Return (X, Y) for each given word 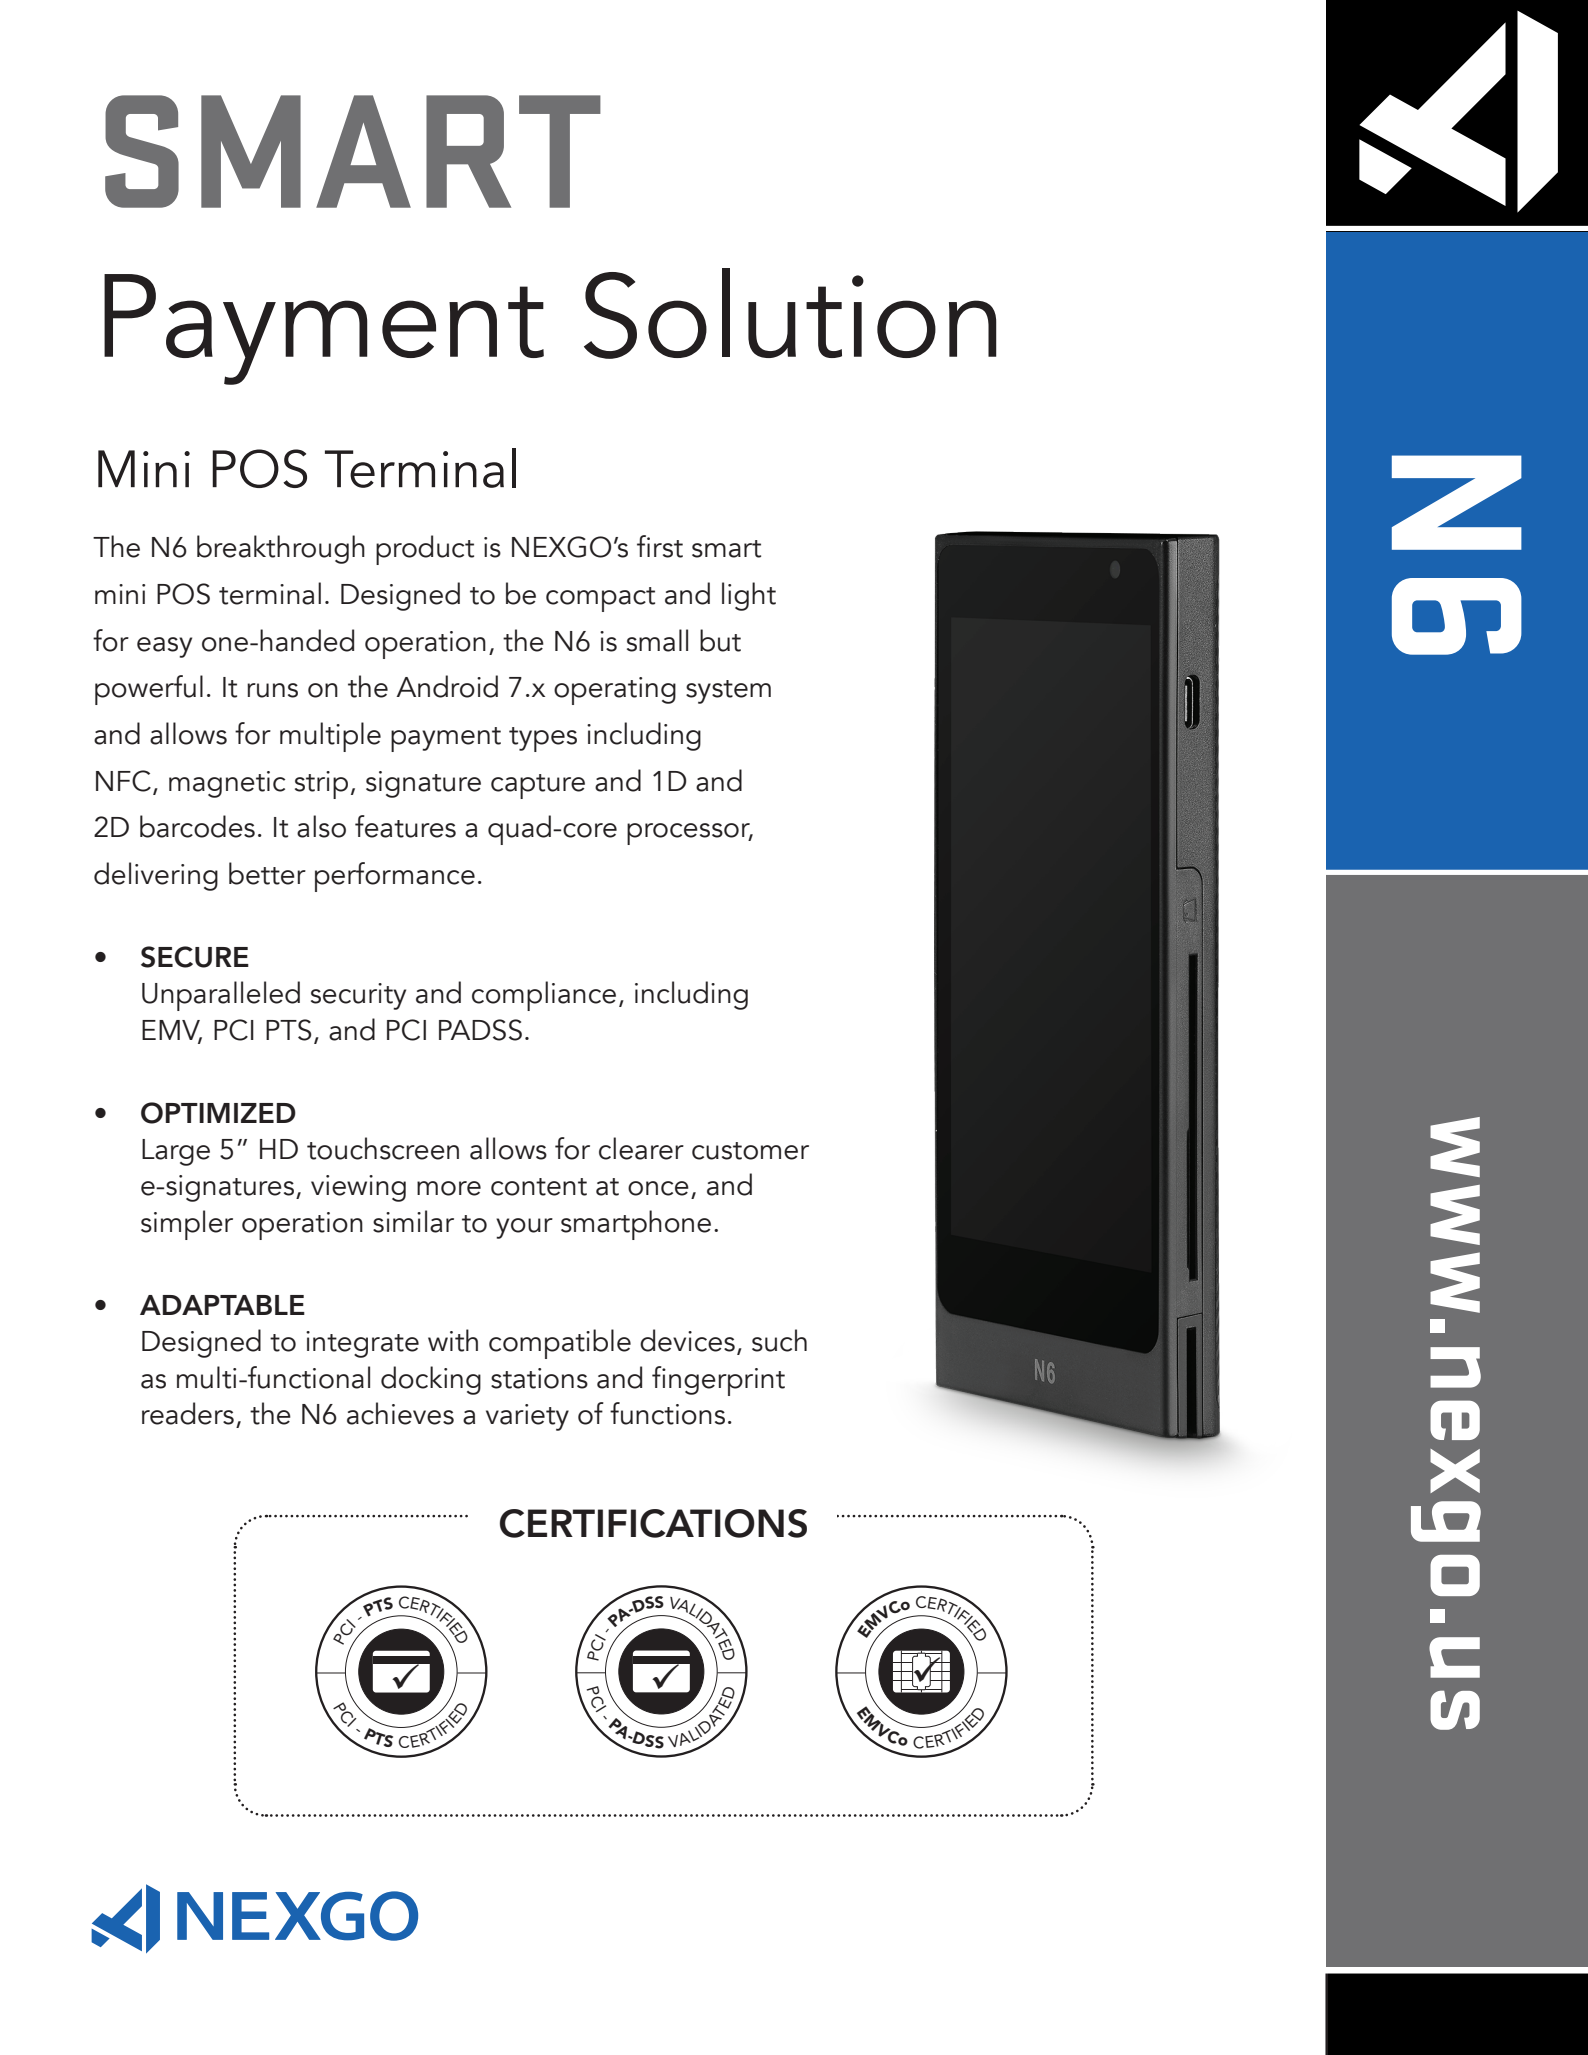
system (728, 692)
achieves (400, 1413)
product (425, 550)
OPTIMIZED (218, 1113)
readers (188, 1413)
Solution (790, 313)
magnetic (227, 784)
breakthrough (281, 549)
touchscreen (383, 1148)
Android (447, 686)
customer (750, 1151)
